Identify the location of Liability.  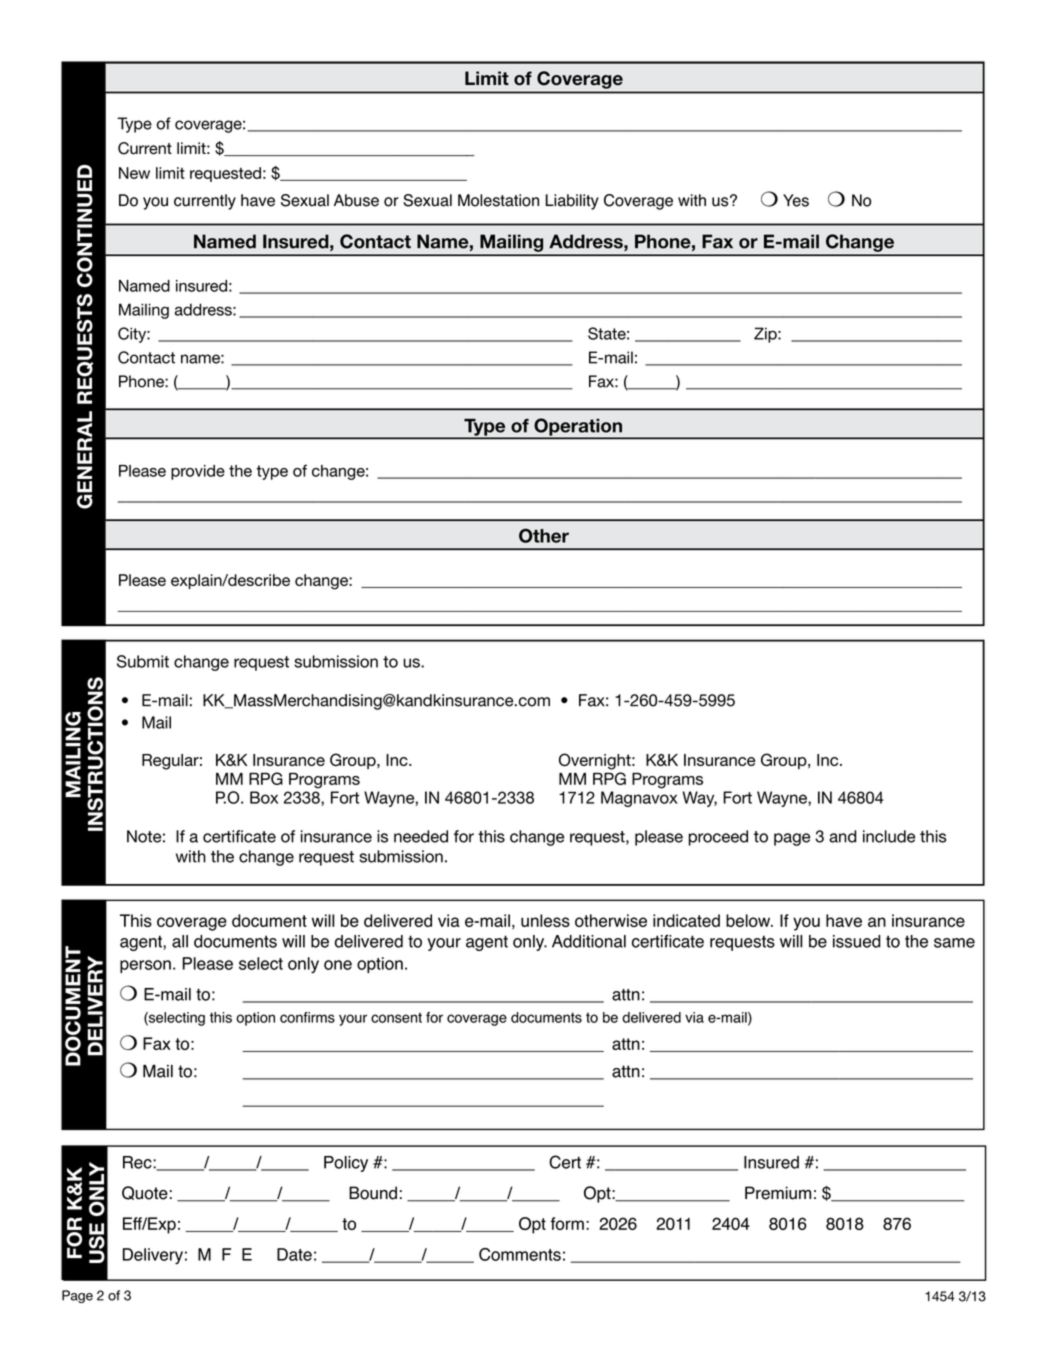
(572, 202).
